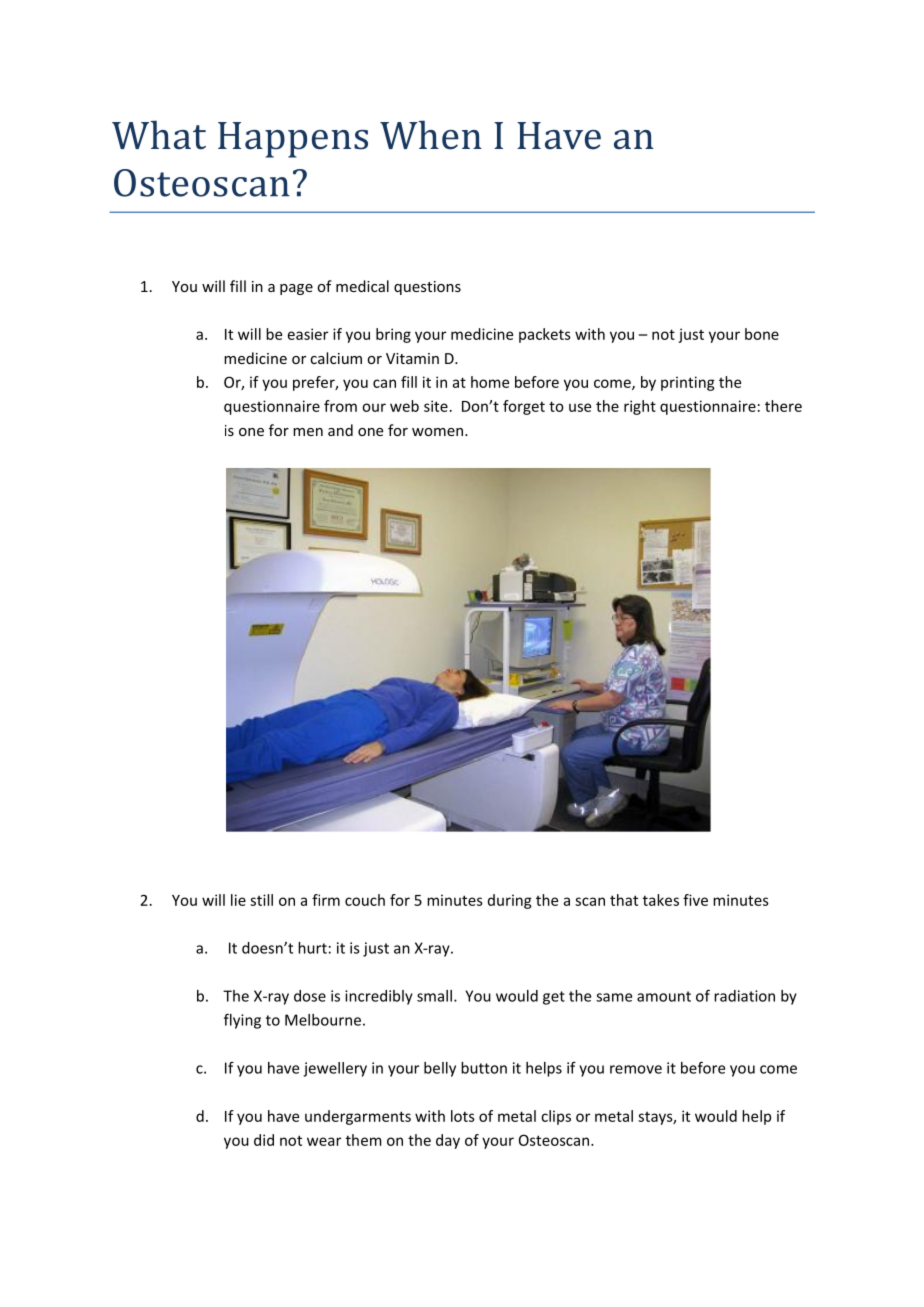 The height and width of the screenshot is (1307, 924). What do you see at coordinates (293, 140) in the screenshot?
I see `Happens` at bounding box center [293, 140].
